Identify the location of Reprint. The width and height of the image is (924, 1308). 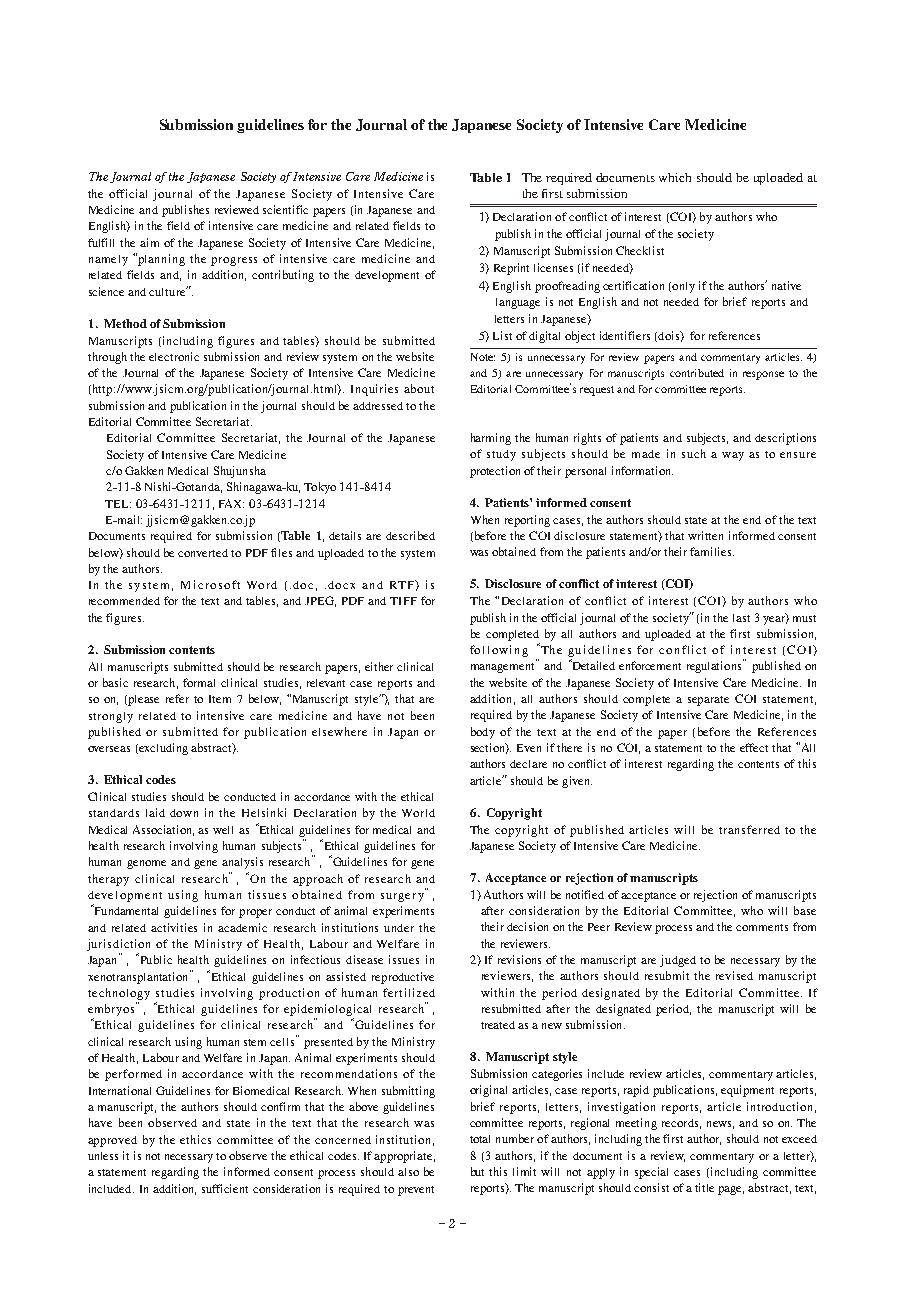
(511, 269).
